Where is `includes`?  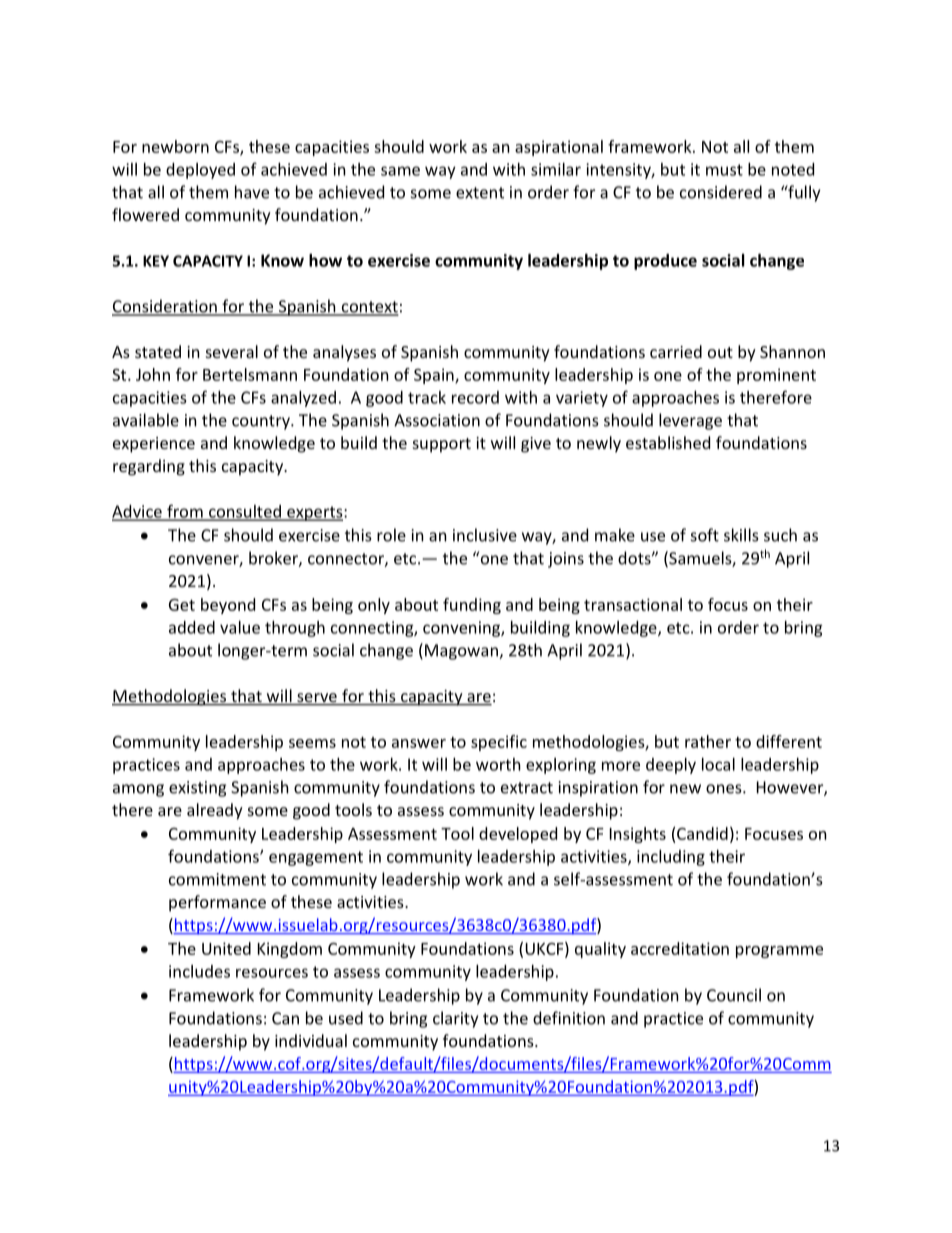 includes is located at coordinates (199, 971).
